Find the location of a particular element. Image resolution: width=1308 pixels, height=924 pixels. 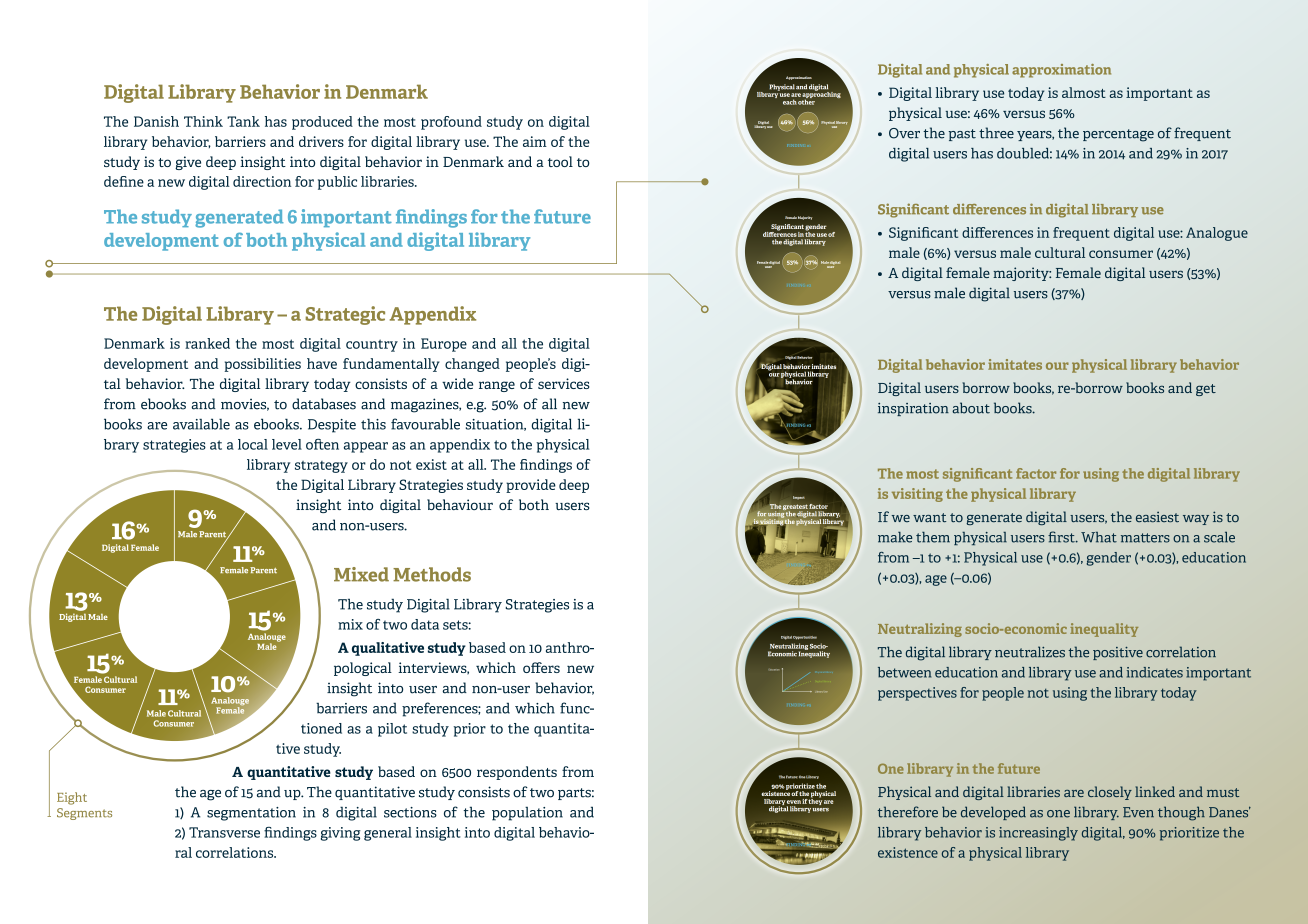

Mixed is located at coordinates (361, 574).
